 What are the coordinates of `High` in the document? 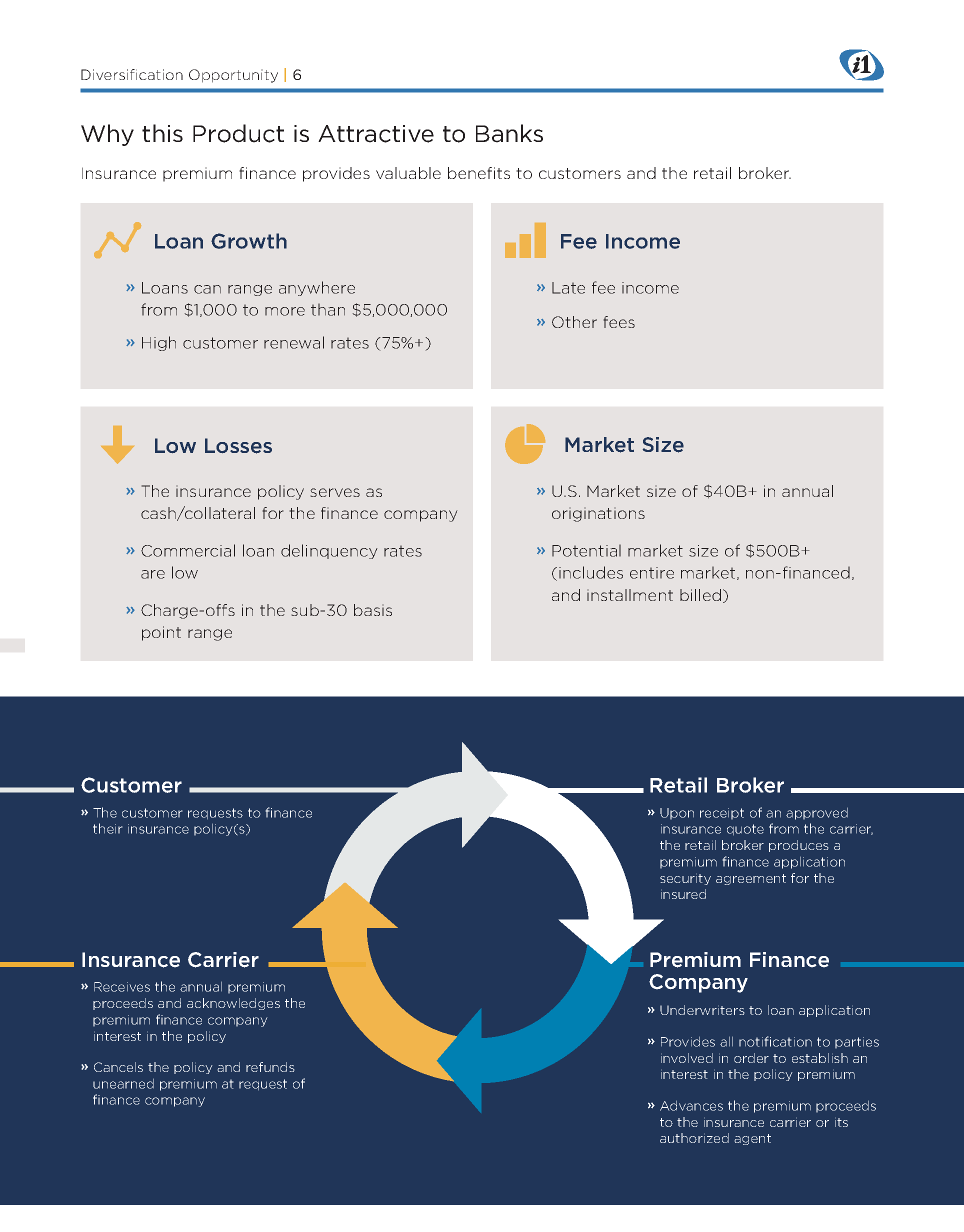 It's located at (159, 343).
